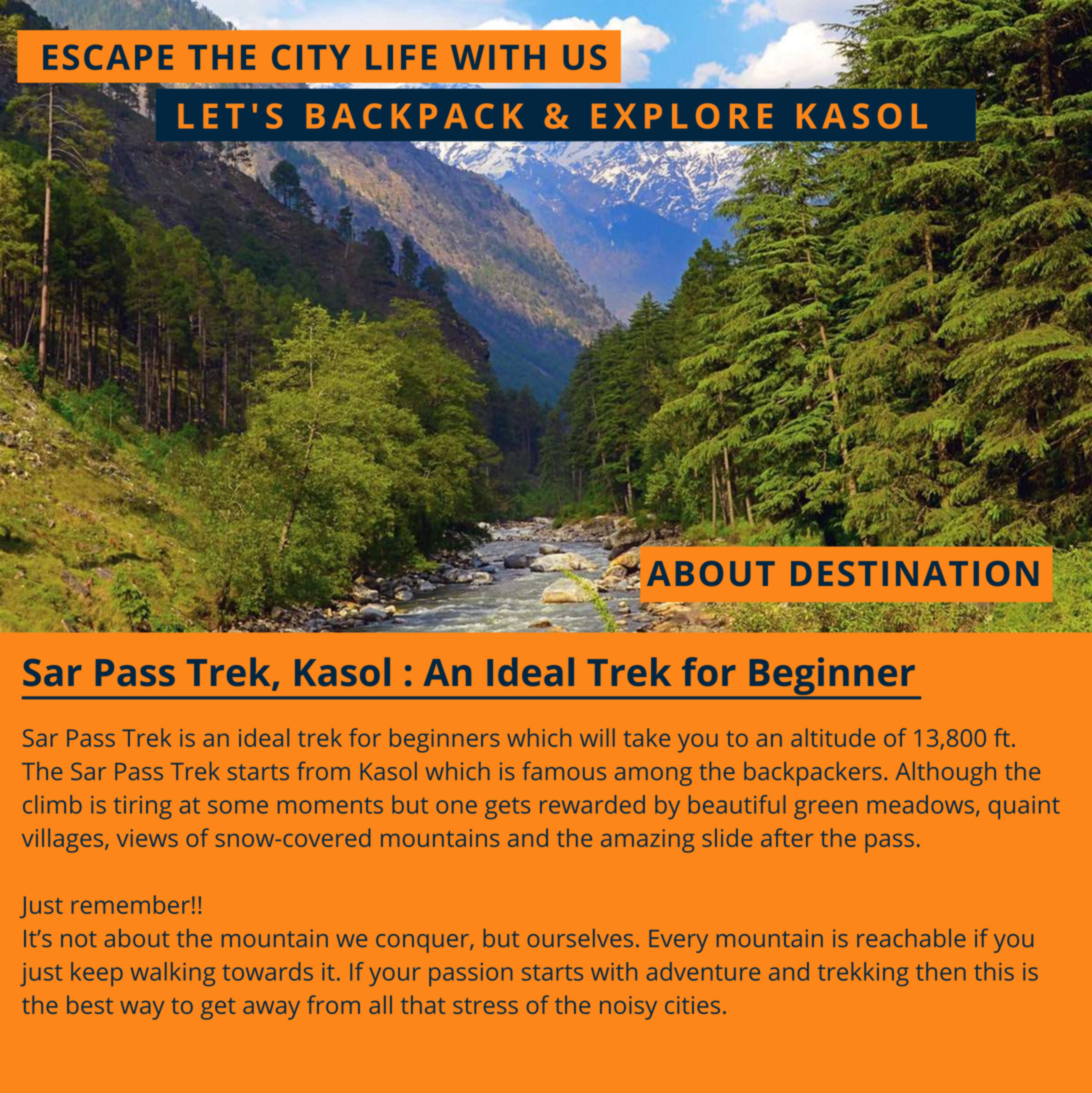 This screenshot has height=1093, width=1092. What do you see at coordinates (311, 57) in the screenshot?
I see `CITY` at bounding box center [311, 57].
